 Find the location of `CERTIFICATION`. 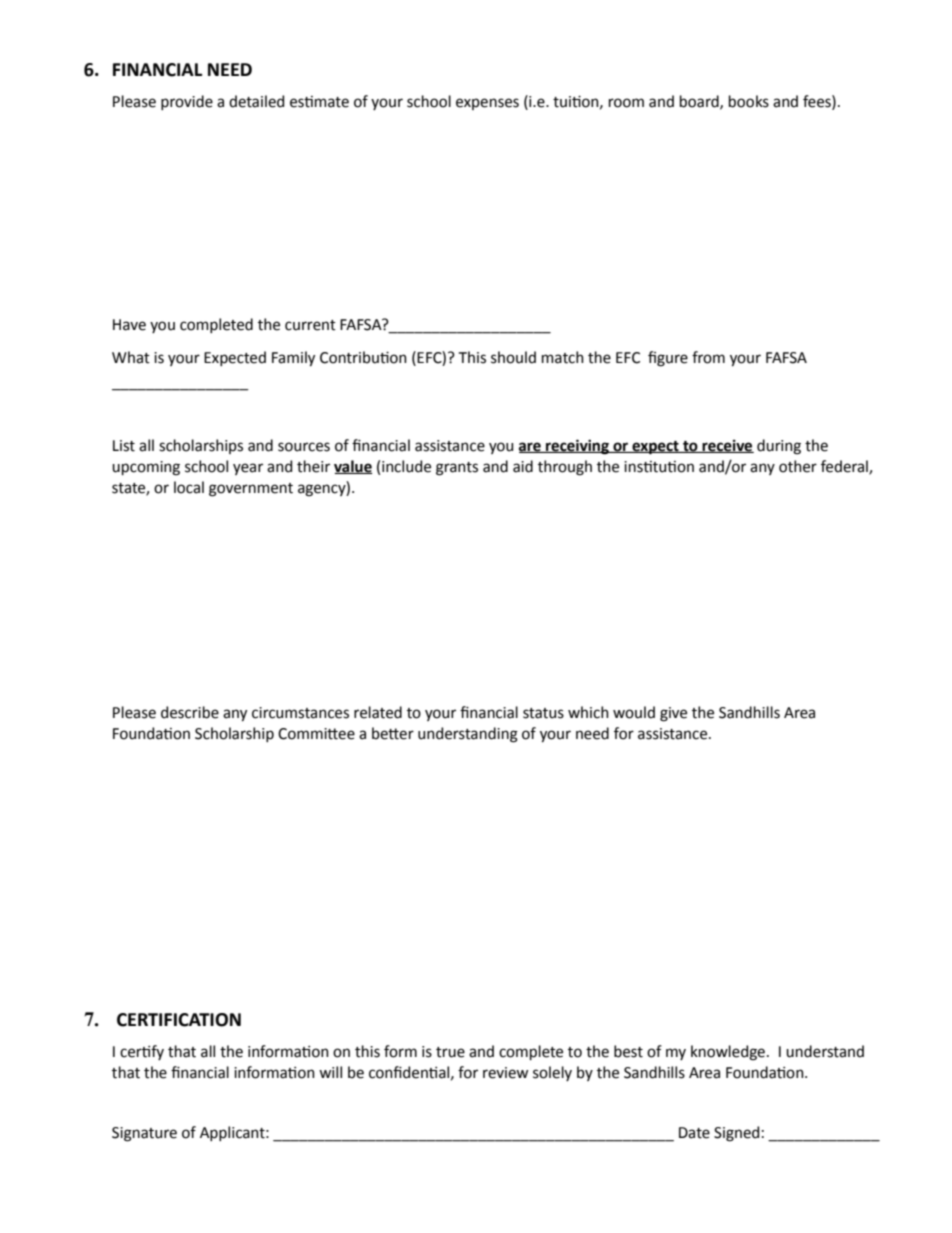

CERTIFICATION is located at coordinates (179, 1020).
